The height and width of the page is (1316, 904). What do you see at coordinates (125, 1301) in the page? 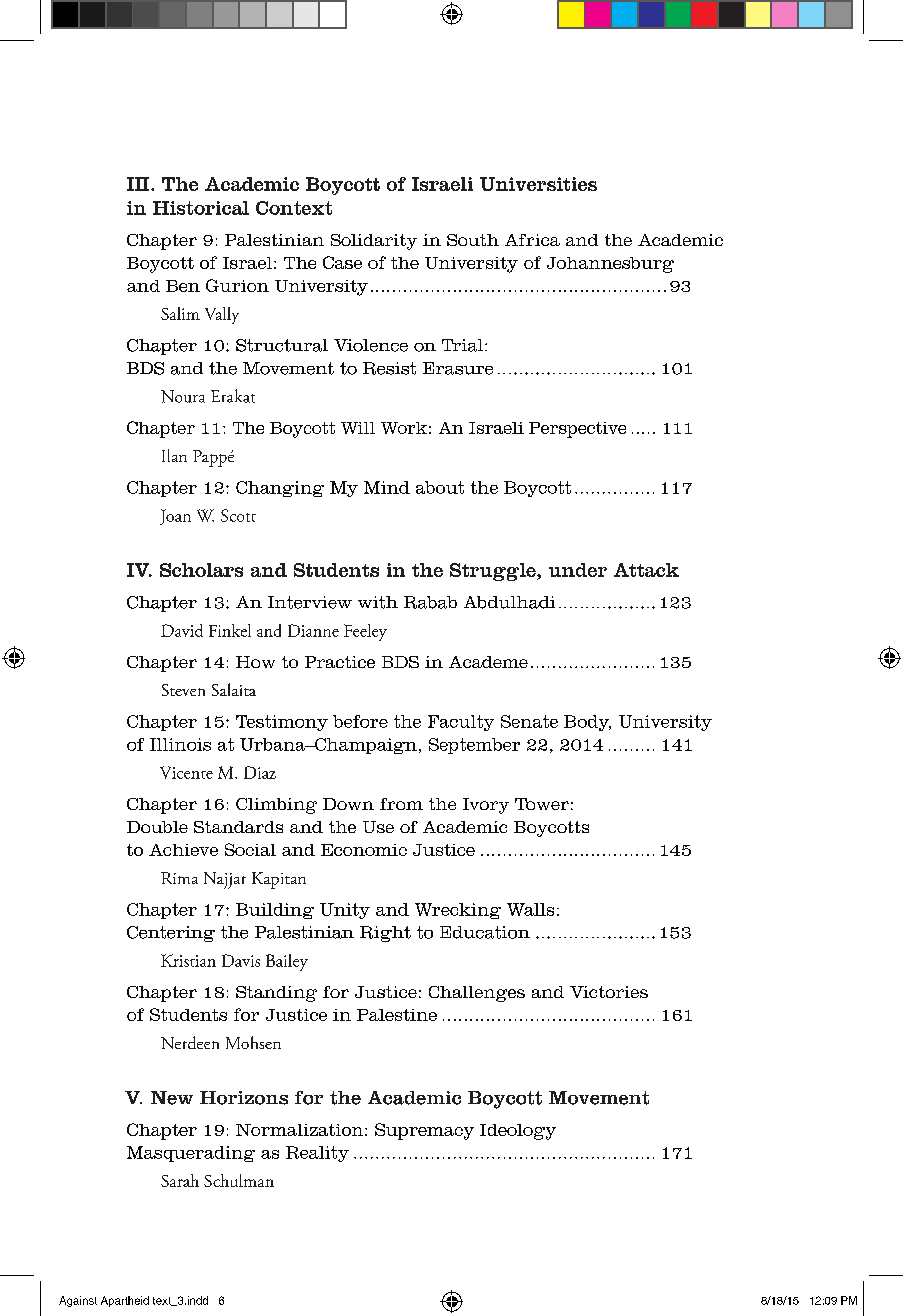
I see `Apartheid` at bounding box center [125, 1301].
